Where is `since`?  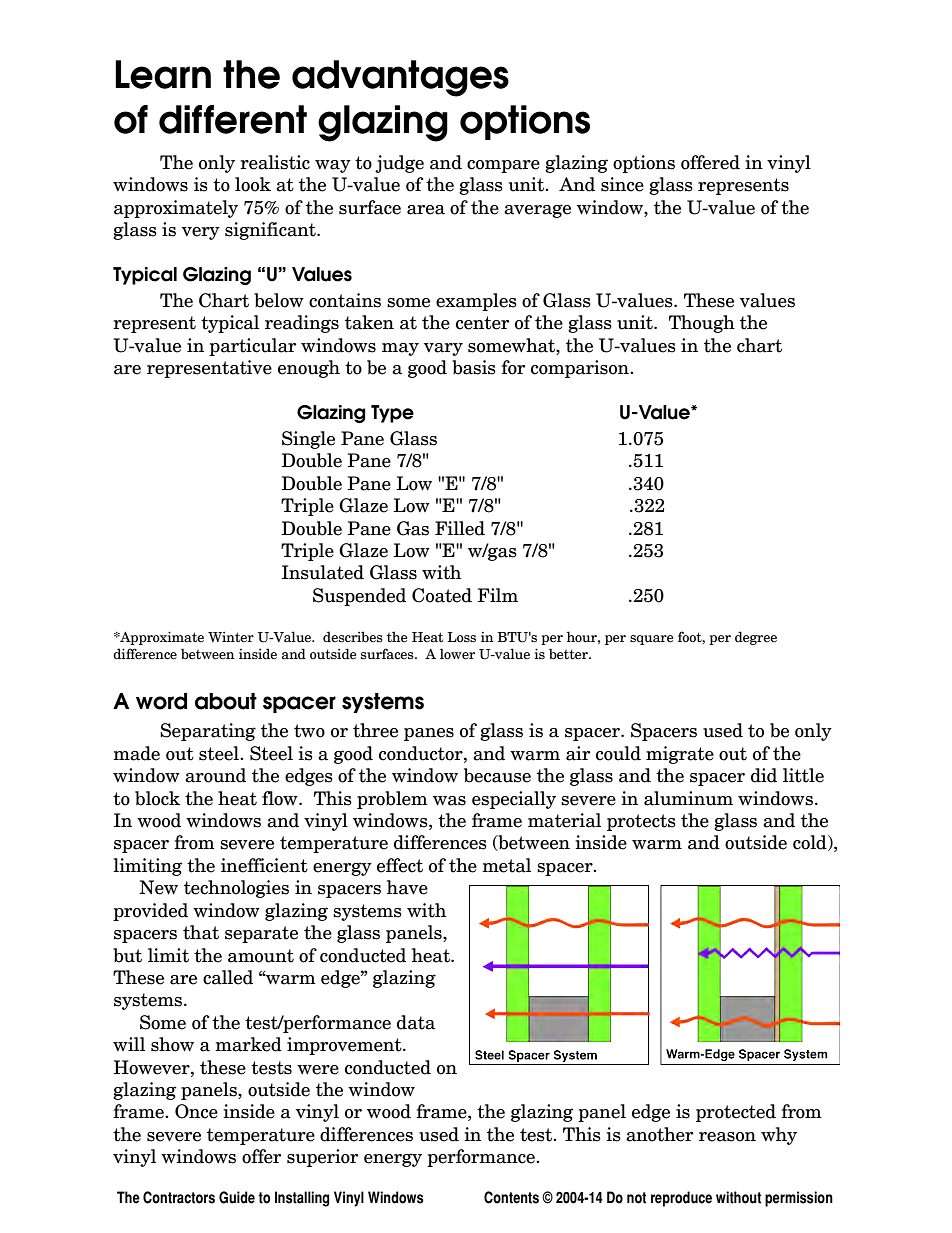
since is located at coordinates (622, 184).
